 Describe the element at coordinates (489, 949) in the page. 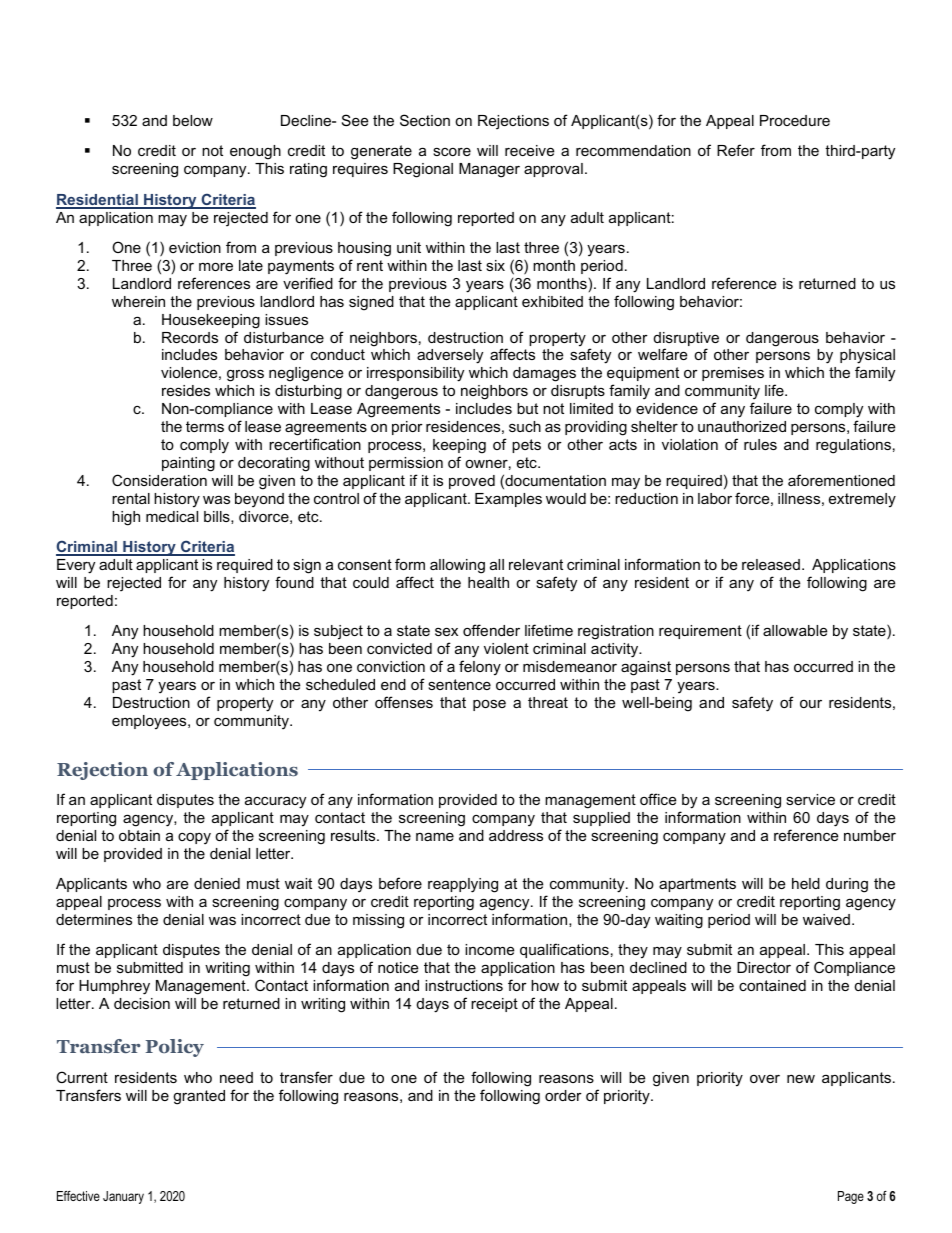

I see `income` at that location.
